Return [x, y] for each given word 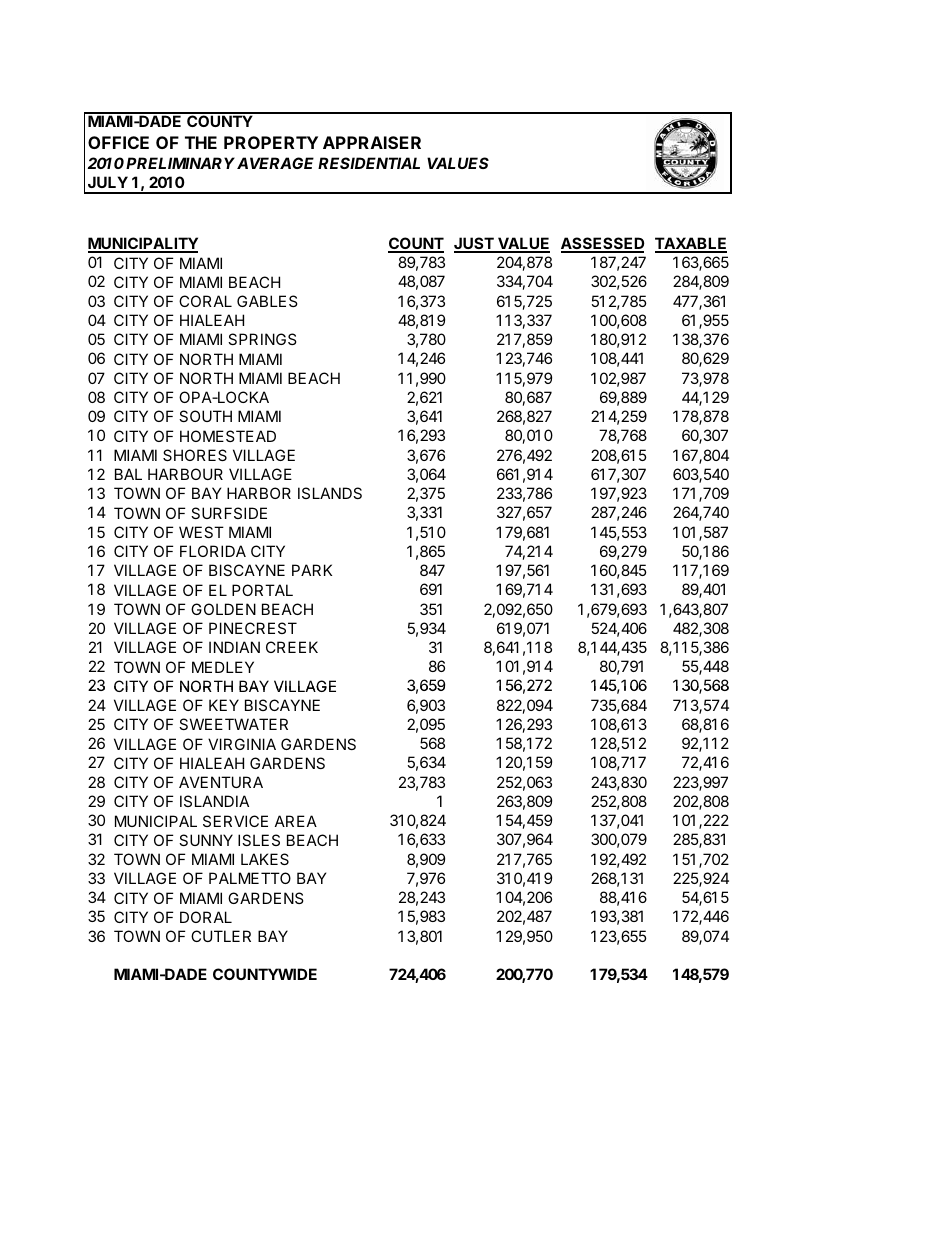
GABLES [267, 301]
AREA [296, 821]
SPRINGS [262, 339]
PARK [312, 570]
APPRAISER [372, 142]
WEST [201, 532]
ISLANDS [330, 493]
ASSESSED [602, 245]
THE [201, 142]
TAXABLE [691, 244]
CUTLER [221, 936]
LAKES [265, 859]
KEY [224, 705]
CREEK [292, 647]
